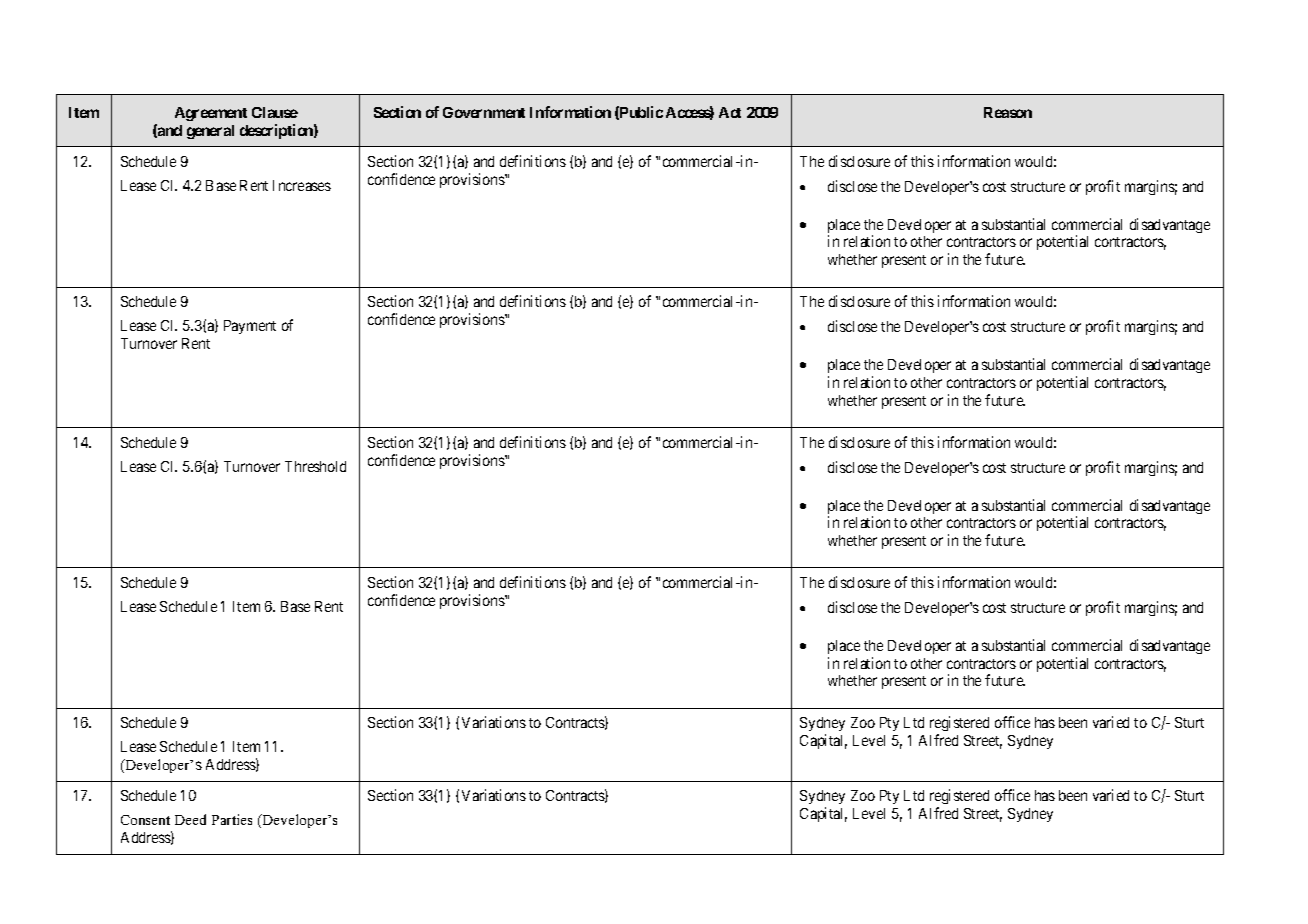  Describe the element at coordinates (302, 185) in the page. I see `Increases` at that location.
